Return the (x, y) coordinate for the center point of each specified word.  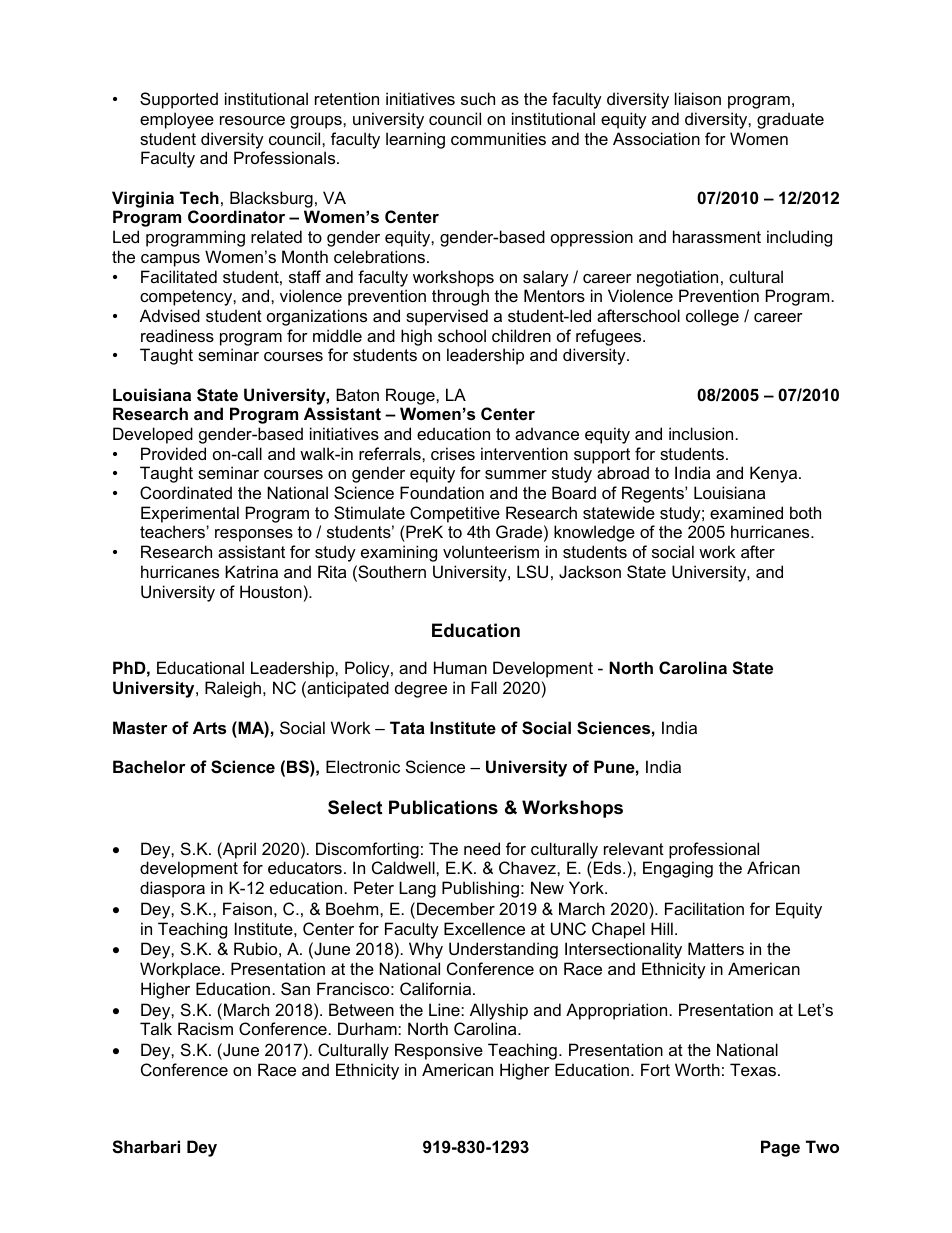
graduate (790, 120)
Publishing (480, 889)
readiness (177, 335)
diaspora (172, 889)
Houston (271, 591)
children (521, 335)
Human (460, 667)
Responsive (439, 1051)
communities (498, 138)
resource (252, 120)
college (712, 317)
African (773, 867)
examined (746, 512)
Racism (205, 1028)
